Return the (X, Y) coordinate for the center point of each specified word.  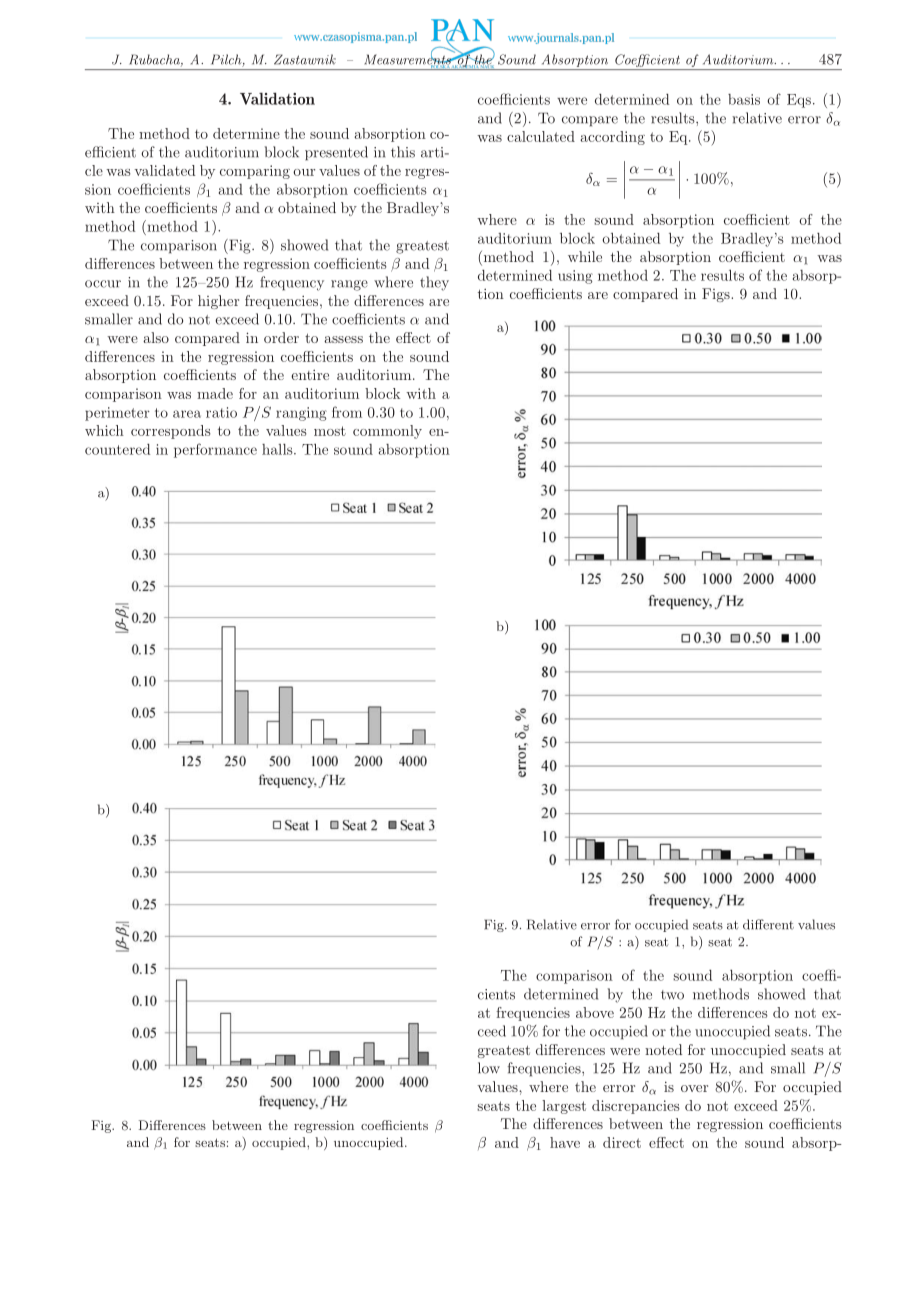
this (403, 152)
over (694, 1088)
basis (744, 99)
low (489, 1068)
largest (564, 1107)
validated (164, 170)
